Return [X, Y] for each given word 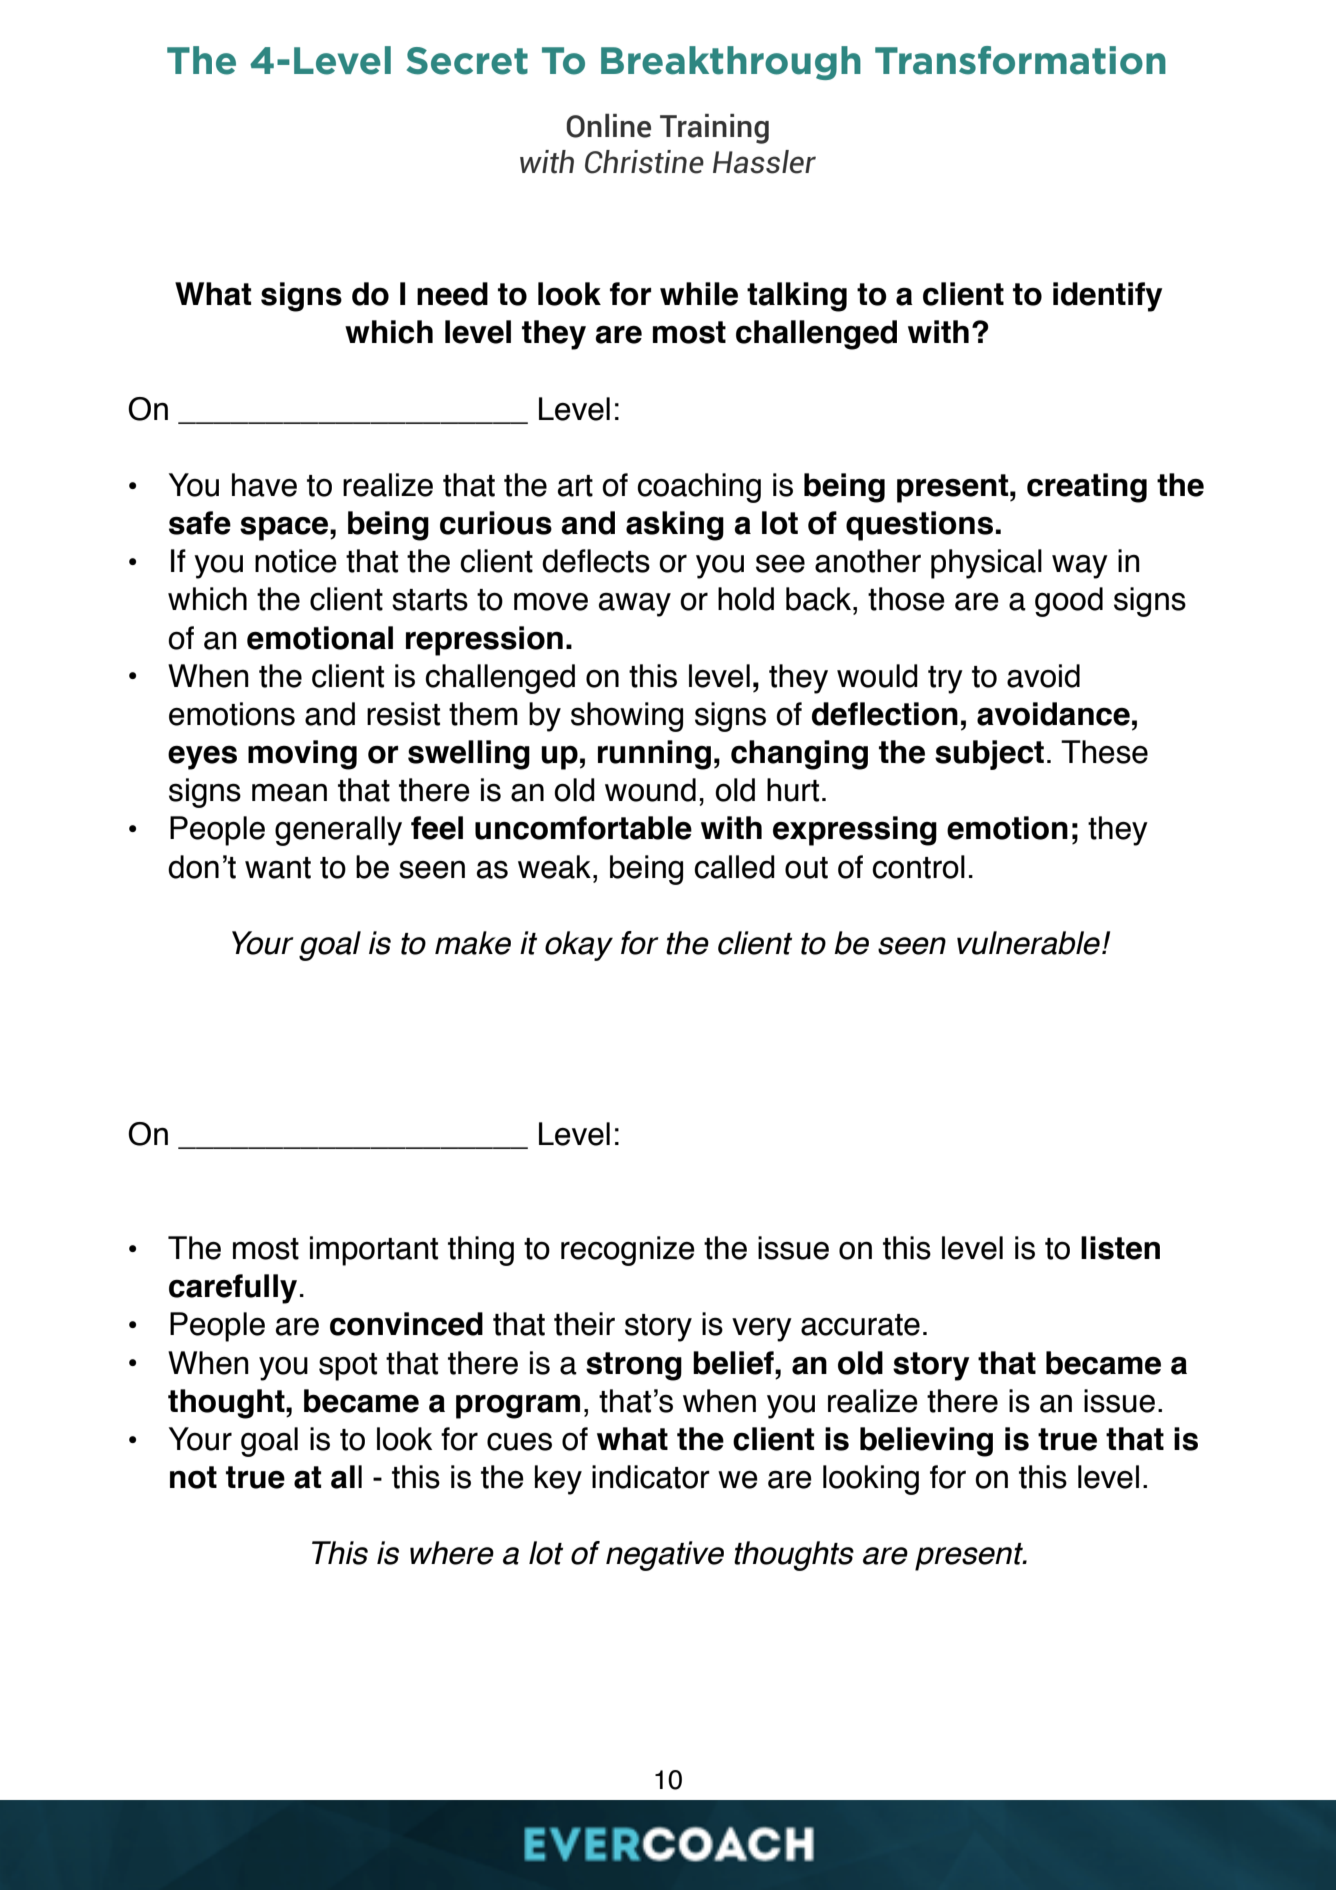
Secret [467, 61]
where [452, 1553]
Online [608, 126]
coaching [699, 488]
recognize [628, 1251]
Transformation [1020, 60]
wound [650, 790]
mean [289, 793]
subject [989, 755]
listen [1120, 1248]
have [264, 485]
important [374, 1251]
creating [1087, 488]
